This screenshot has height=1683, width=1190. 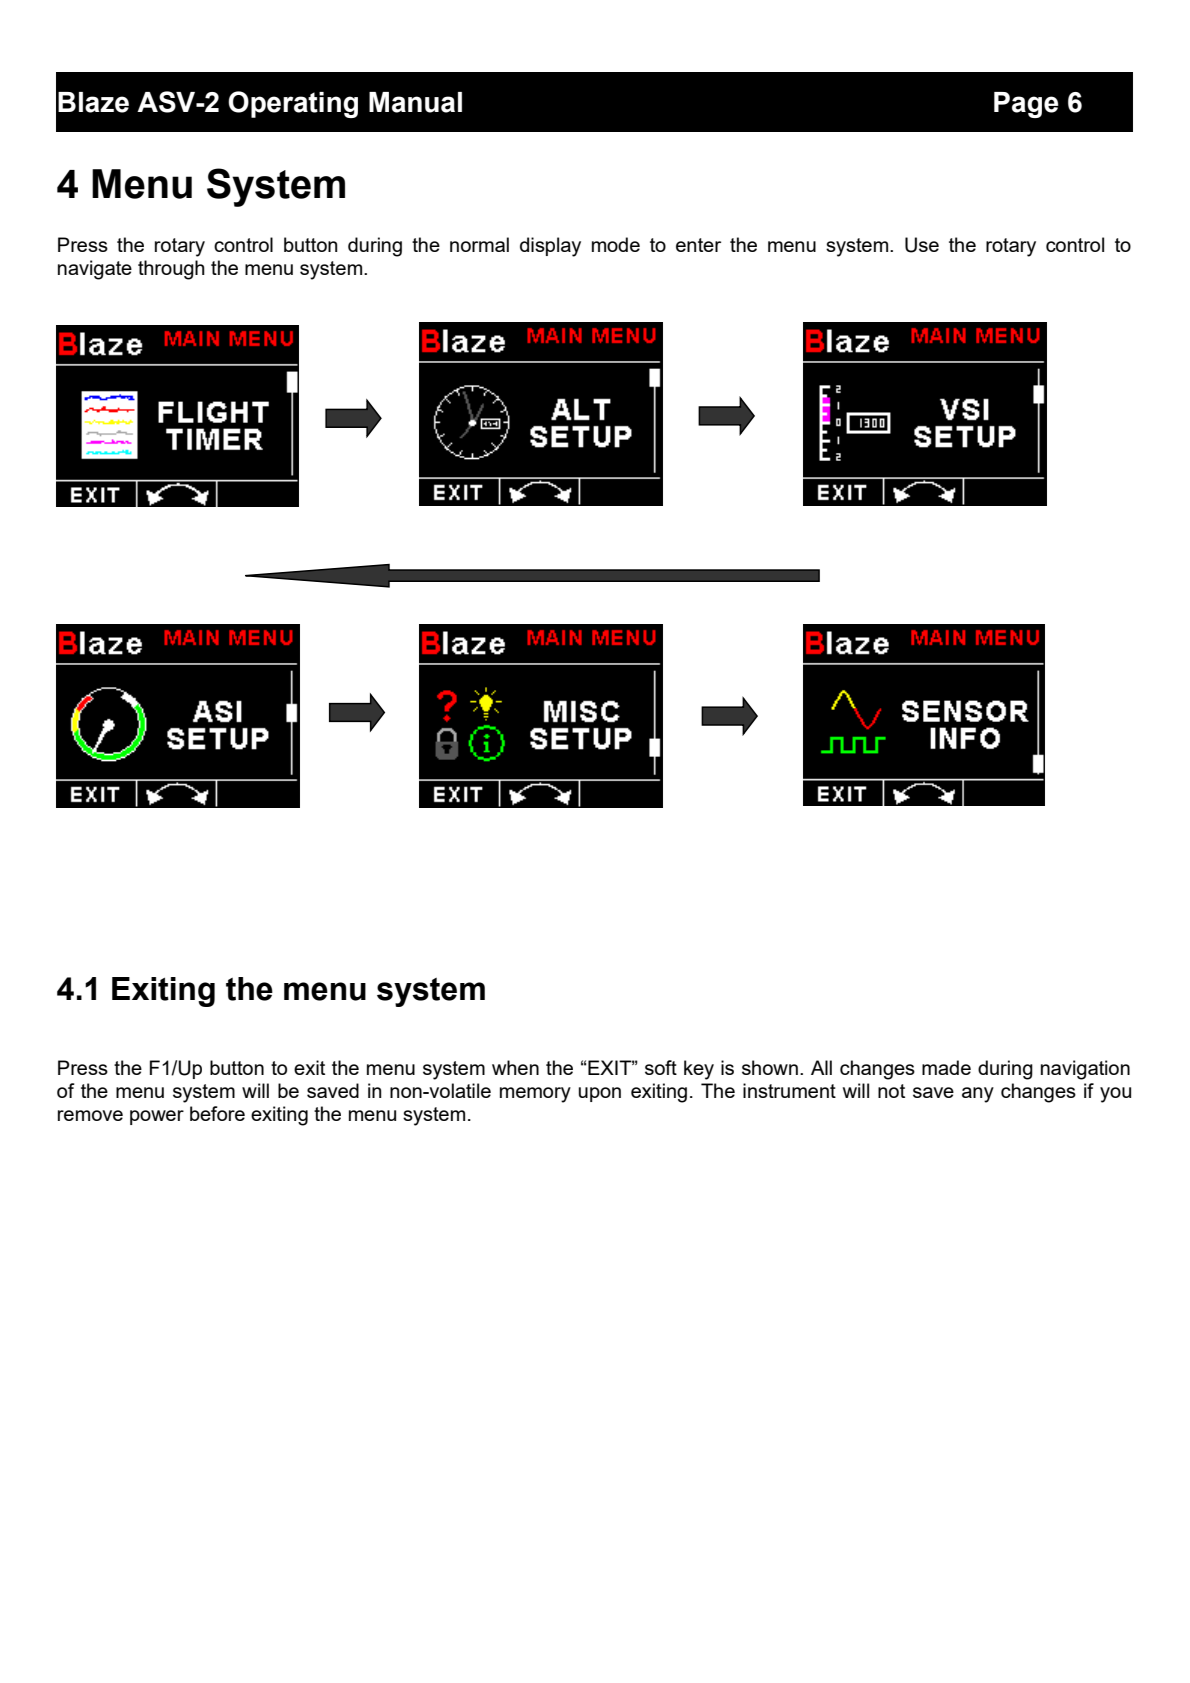 I want to click on Use, so click(x=922, y=245).
